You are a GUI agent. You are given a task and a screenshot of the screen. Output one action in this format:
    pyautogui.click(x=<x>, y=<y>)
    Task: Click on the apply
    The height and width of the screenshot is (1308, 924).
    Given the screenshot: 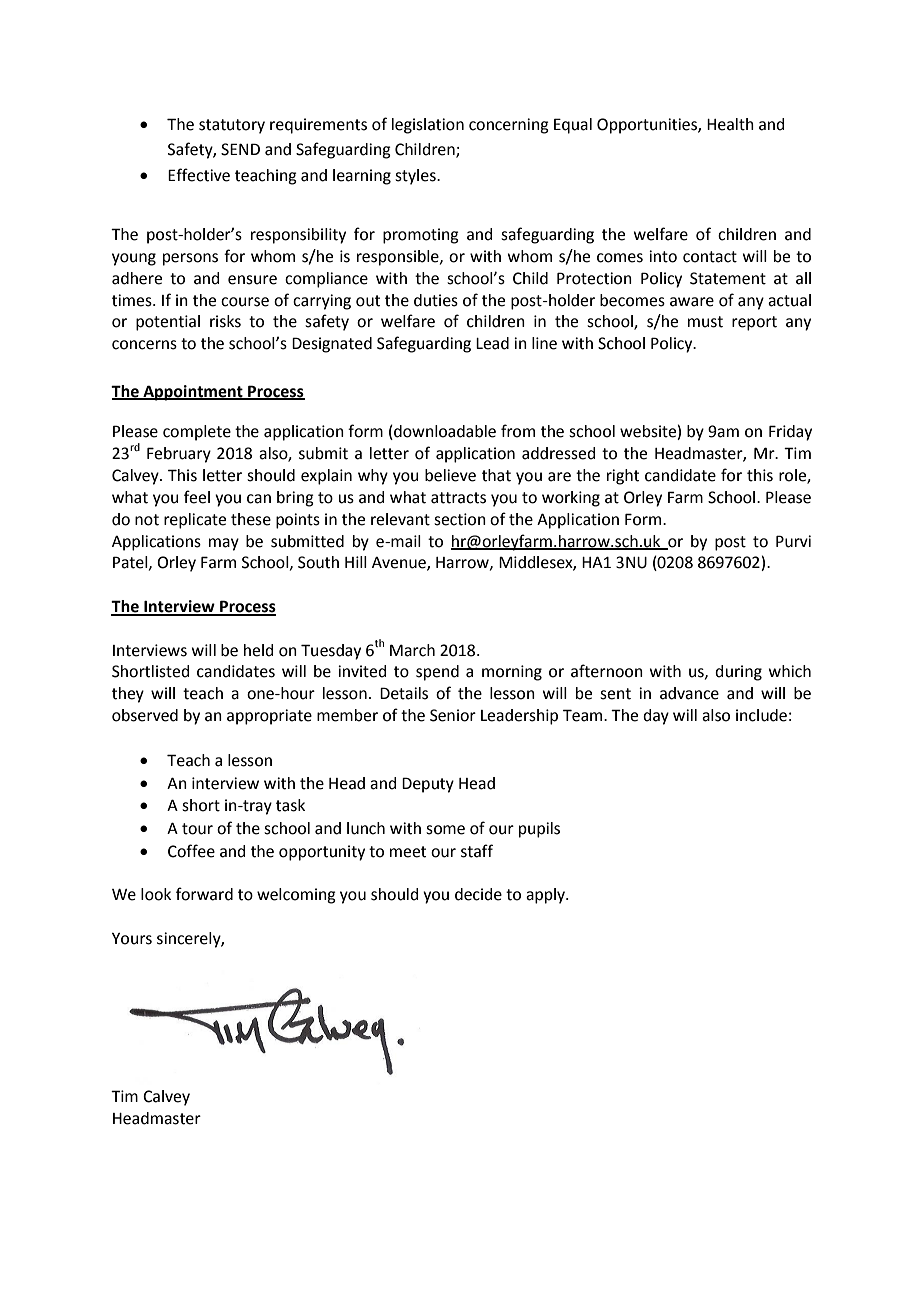 What is the action you would take?
    pyautogui.click(x=547, y=896)
